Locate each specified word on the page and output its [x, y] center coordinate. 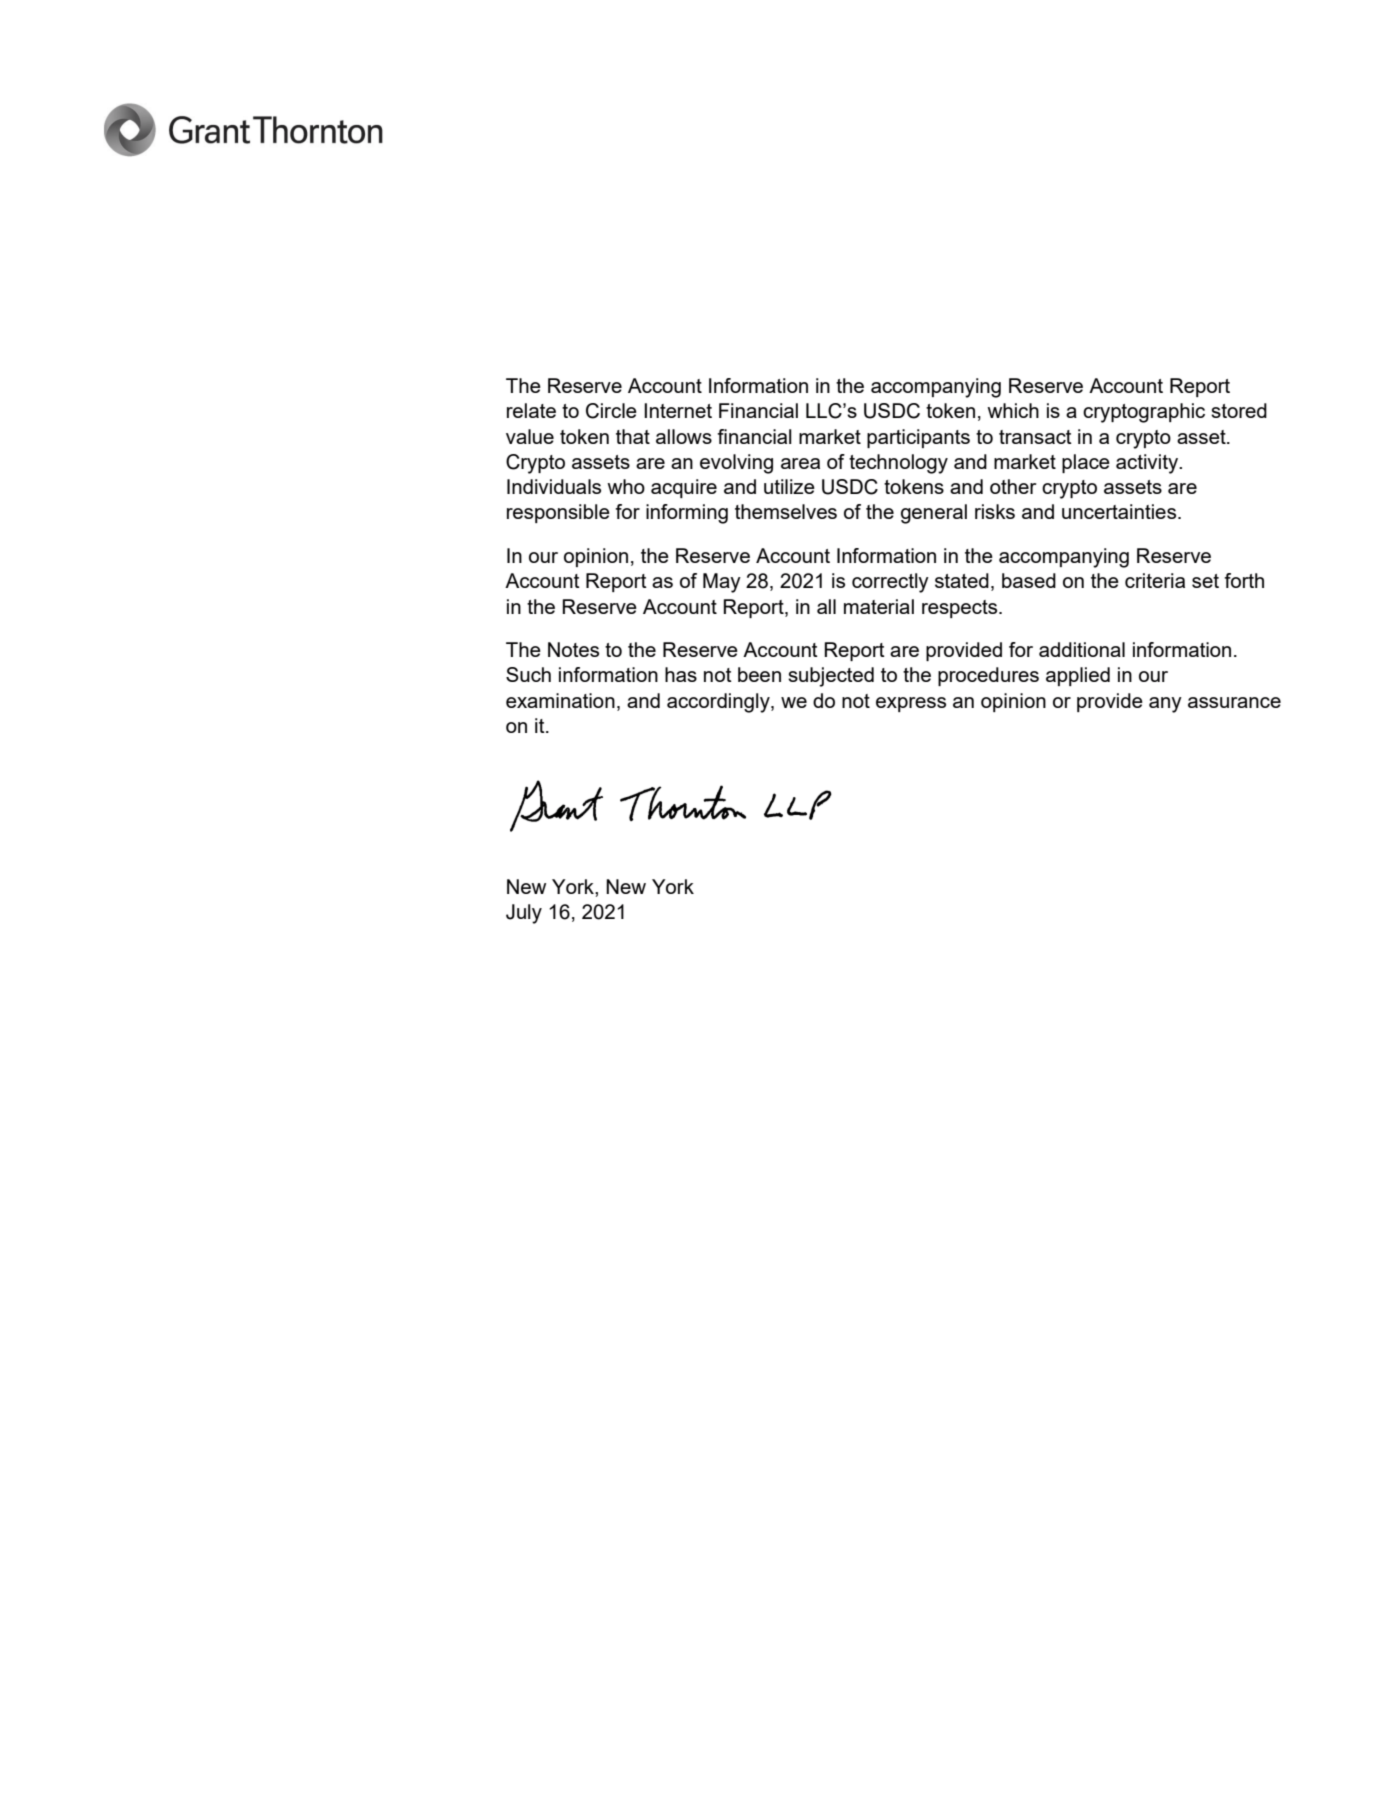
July [524, 914]
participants [918, 438]
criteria [1155, 580]
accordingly [719, 703]
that [633, 436]
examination [560, 700]
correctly [890, 583]
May [722, 583]
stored [1239, 410]
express [911, 704]
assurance [1234, 702]
